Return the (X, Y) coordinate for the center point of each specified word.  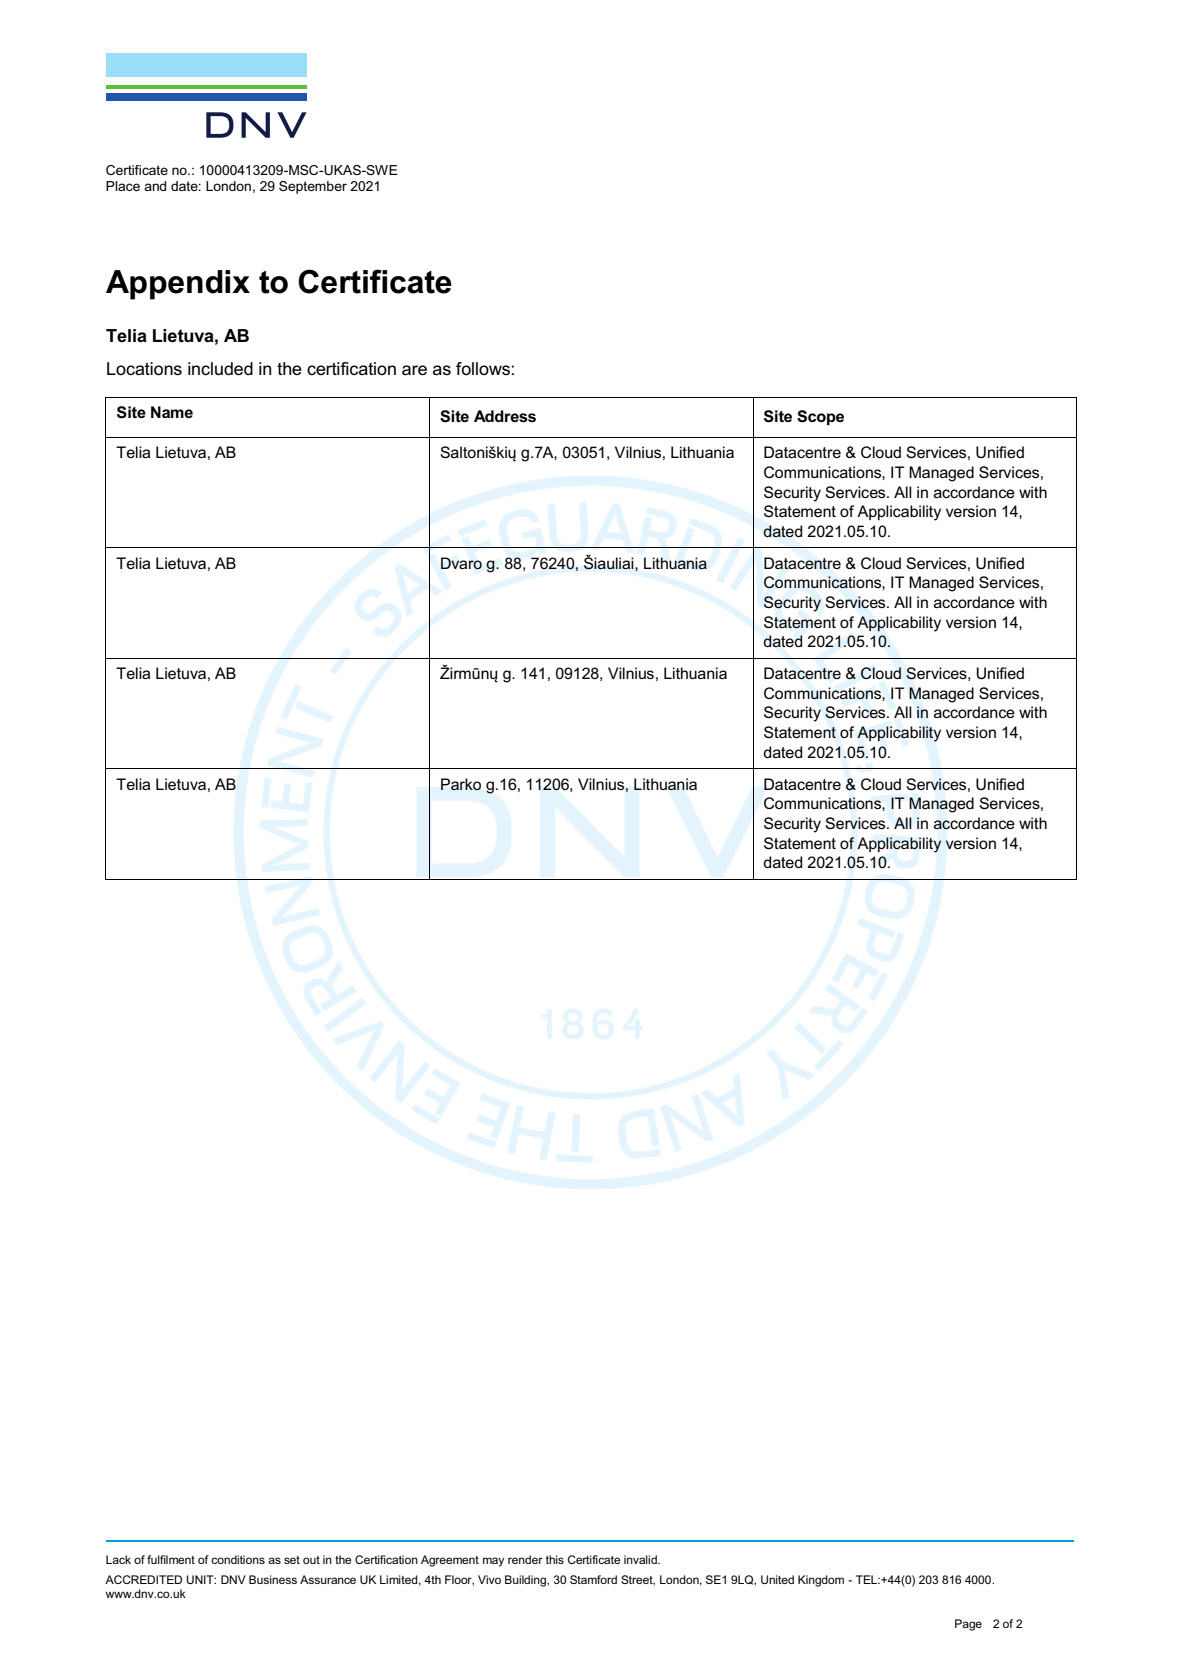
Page (968, 1625)
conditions (238, 1559)
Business (273, 1579)
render (525, 1559)
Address (505, 416)
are (414, 370)
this (555, 1559)
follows (483, 369)
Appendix (178, 285)
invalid (641, 1559)
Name (172, 412)
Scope (820, 418)
